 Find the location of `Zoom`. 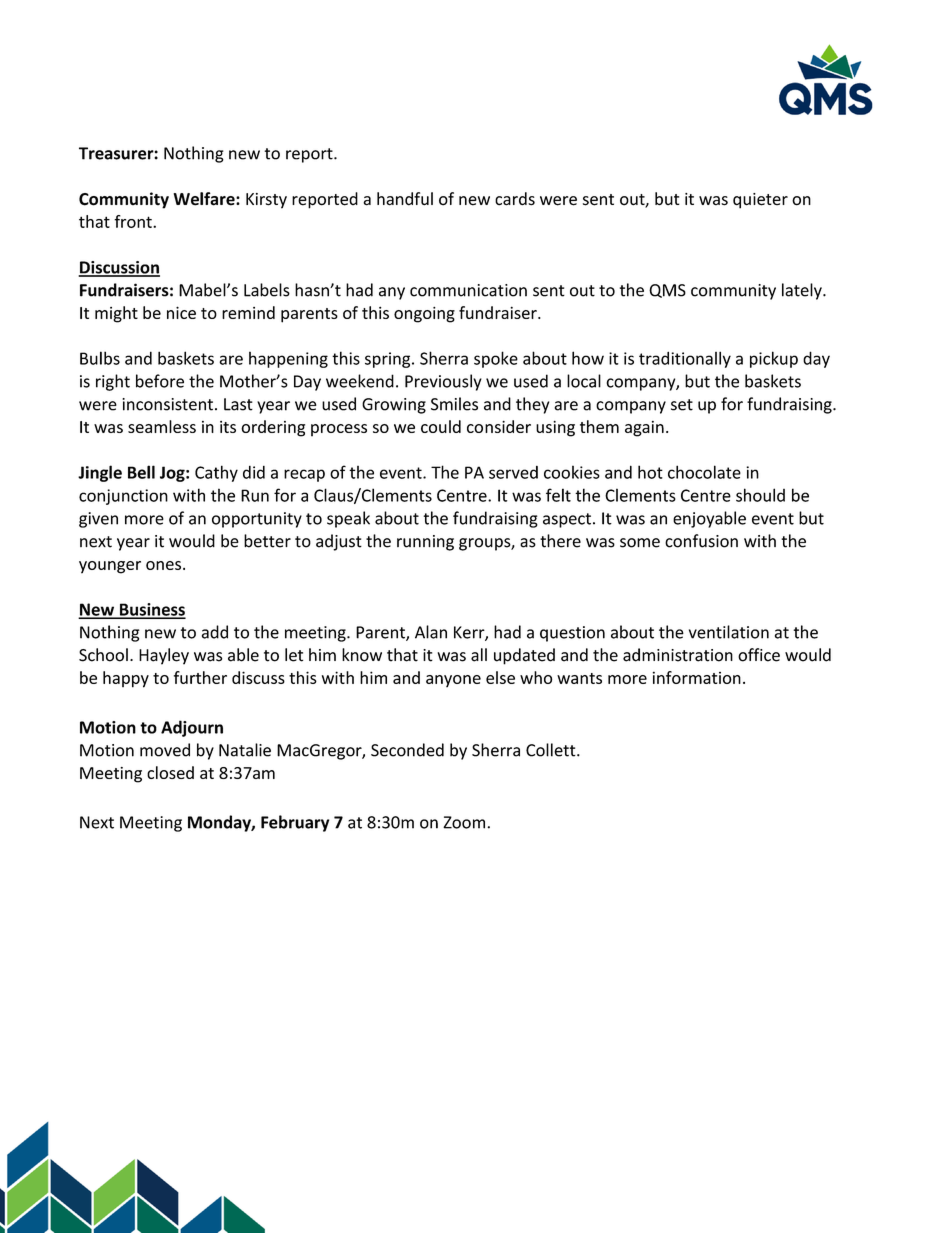

Zoom is located at coordinates (465, 822).
